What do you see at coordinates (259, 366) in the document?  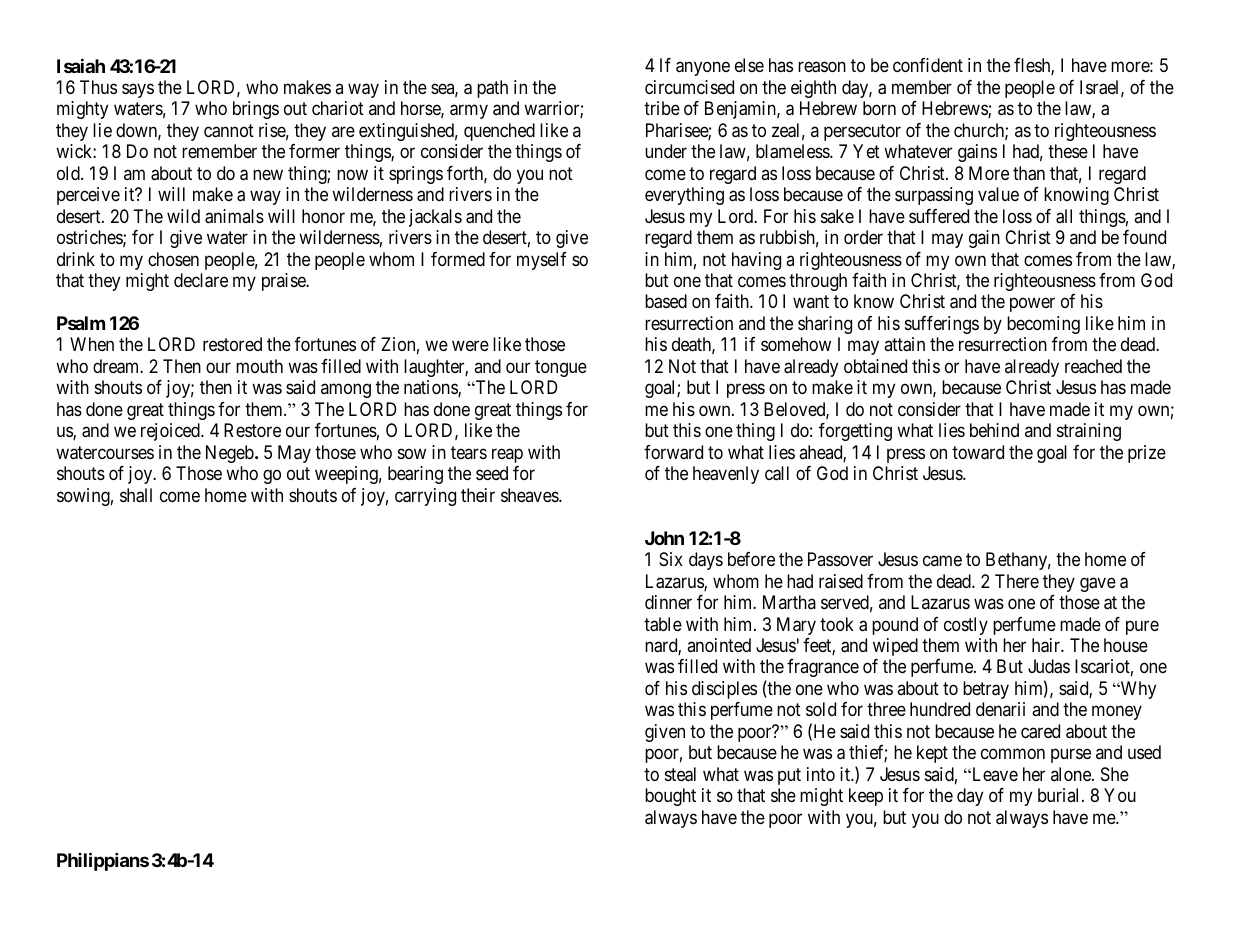 I see `mouth` at bounding box center [259, 366].
